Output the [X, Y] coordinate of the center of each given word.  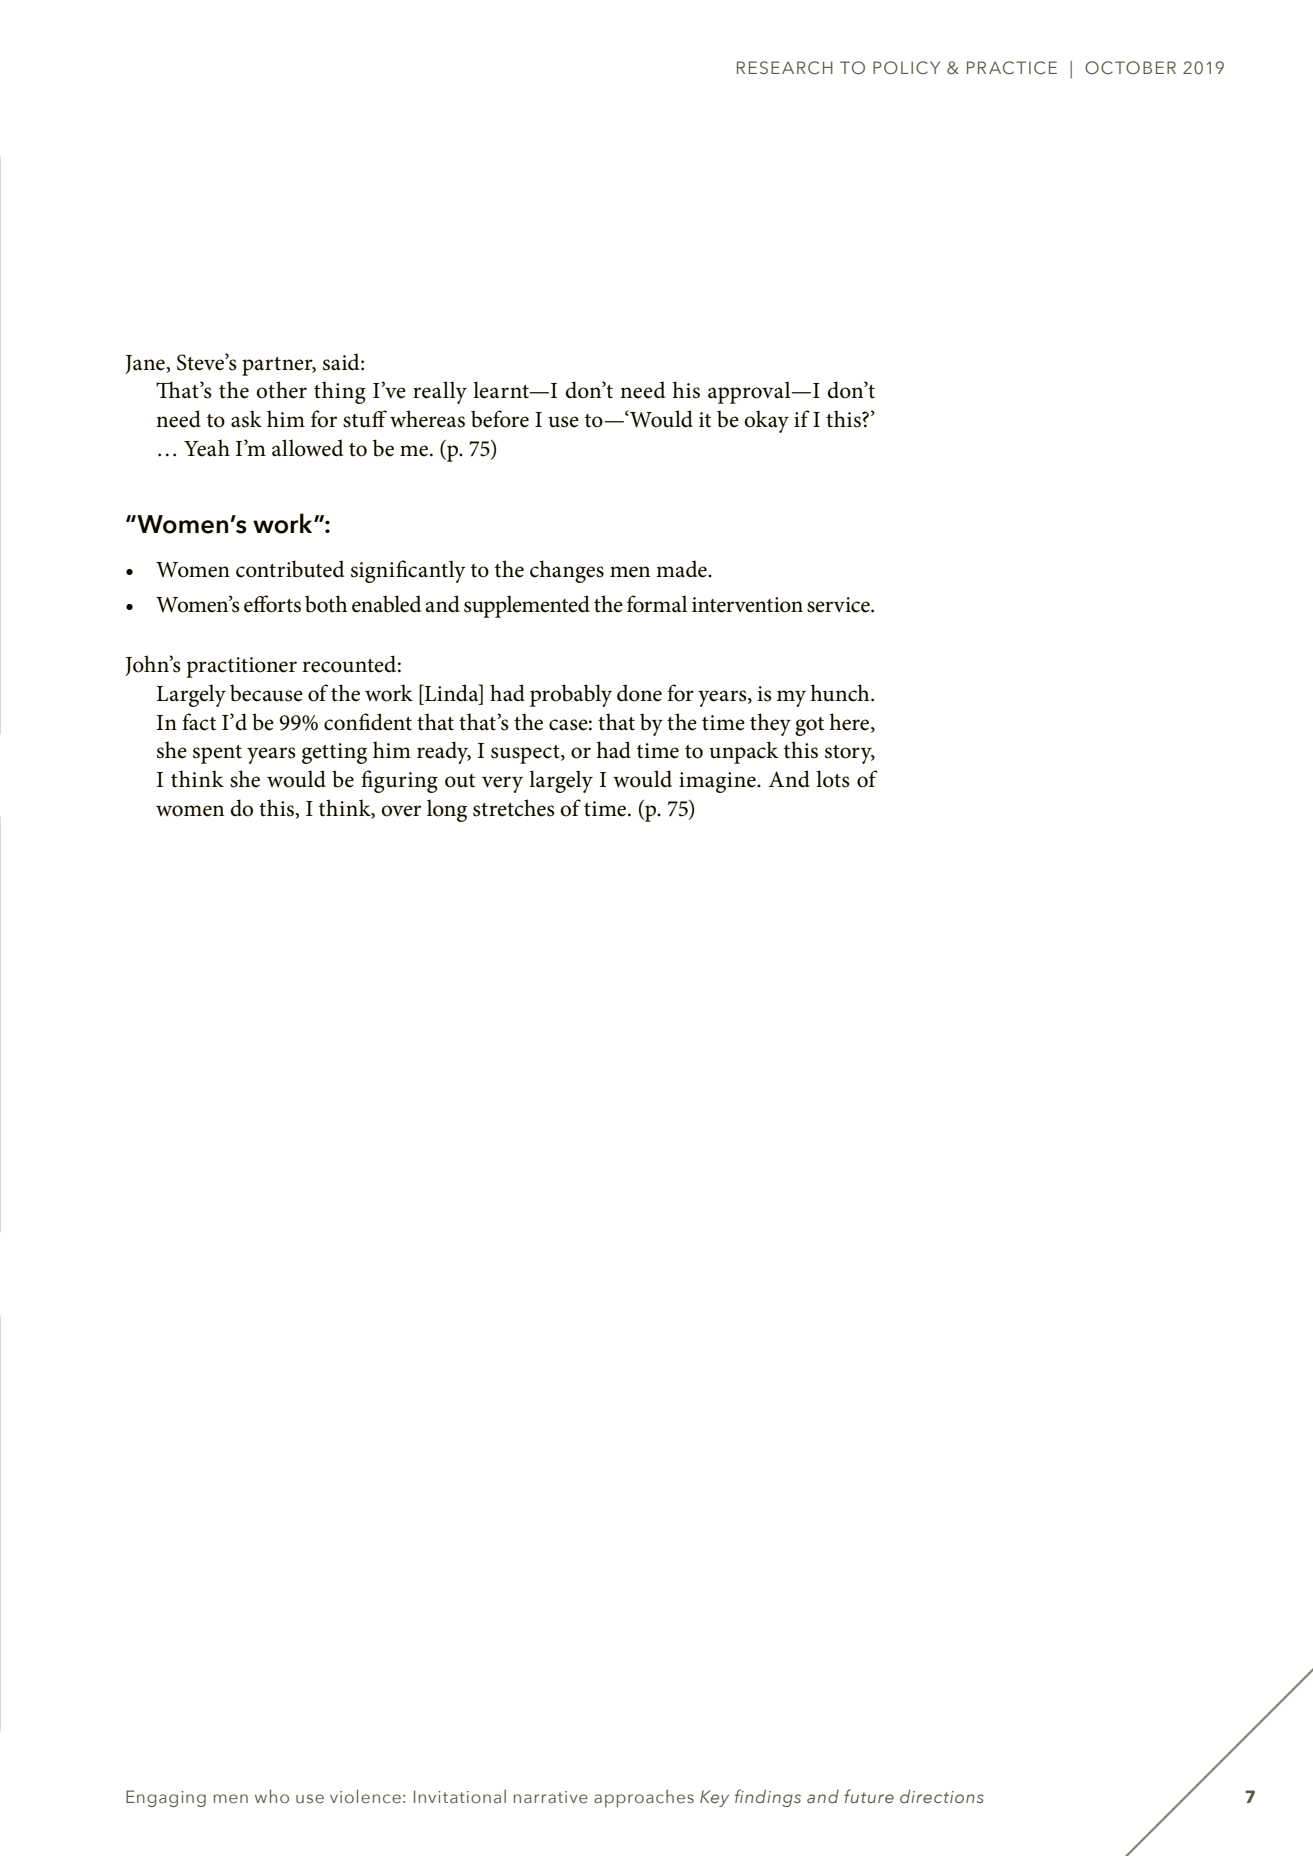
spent [217, 754]
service [839, 605]
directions [942, 1796]
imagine [718, 782]
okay [766, 421]
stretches [514, 808]
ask [246, 419]
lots [833, 779]
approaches [644, 1798]
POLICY [906, 68]
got [809, 726]
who [272, 1796]
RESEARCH [785, 68]
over [401, 811]
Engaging [166, 1798]
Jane [145, 364]
